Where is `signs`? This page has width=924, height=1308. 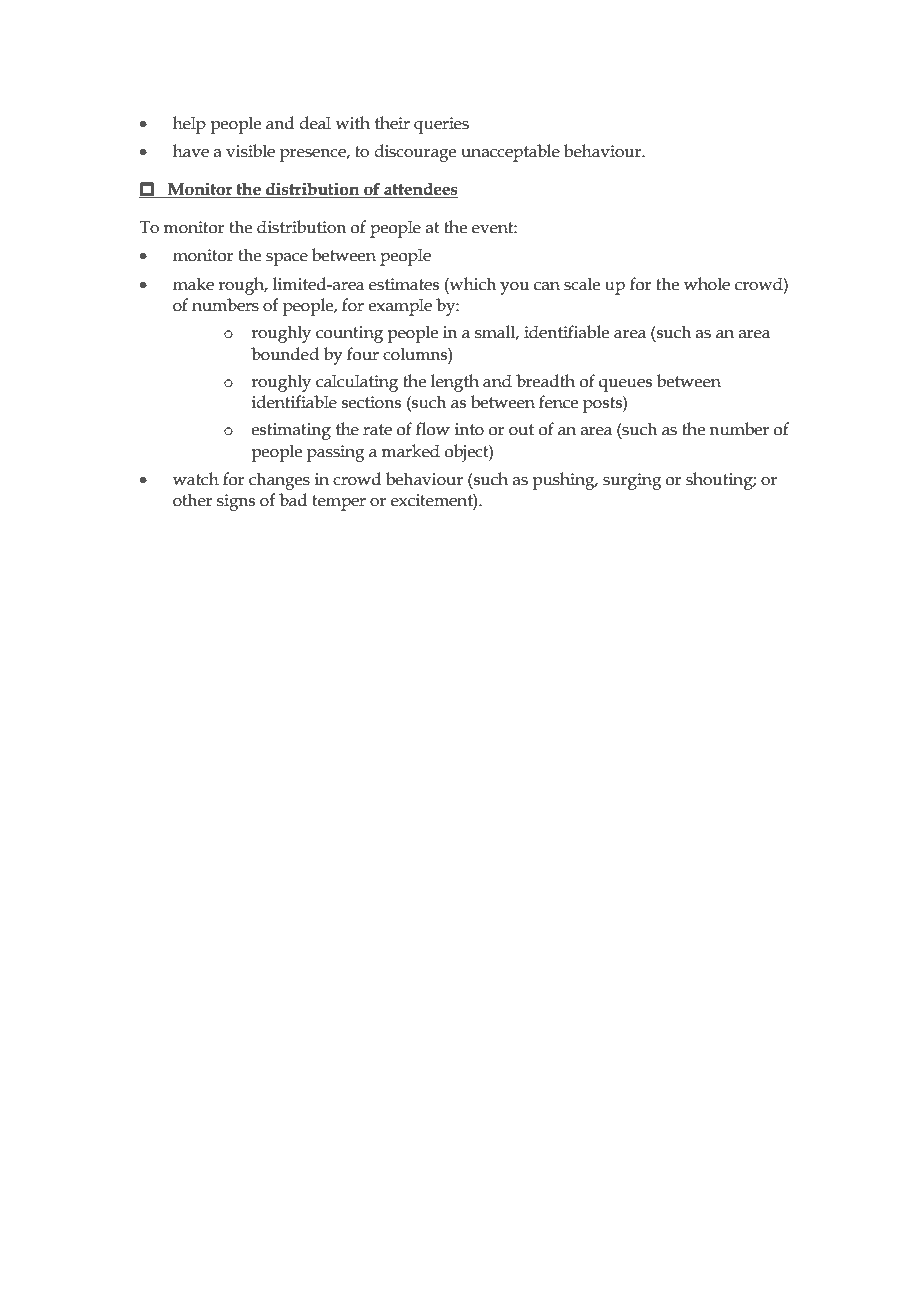 signs is located at coordinates (236, 502).
